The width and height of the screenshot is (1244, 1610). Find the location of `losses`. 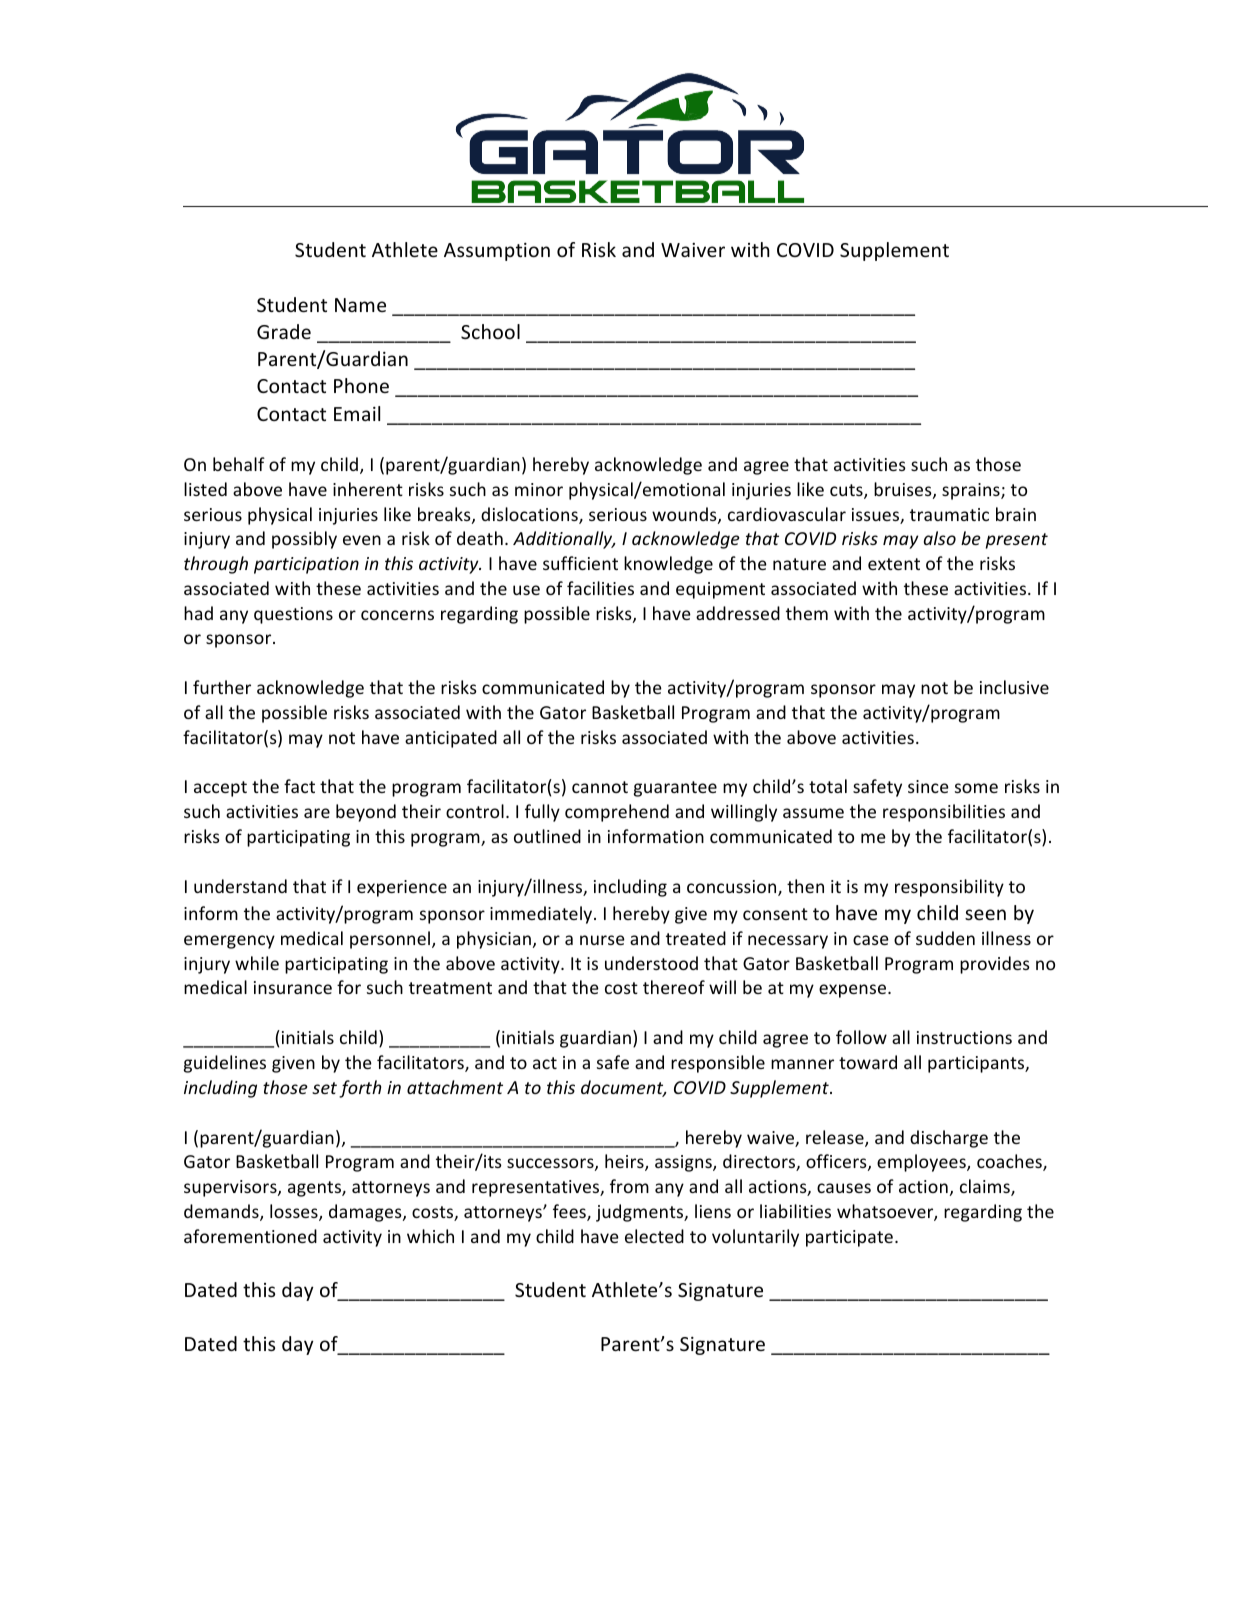

losses is located at coordinates (295, 1212).
